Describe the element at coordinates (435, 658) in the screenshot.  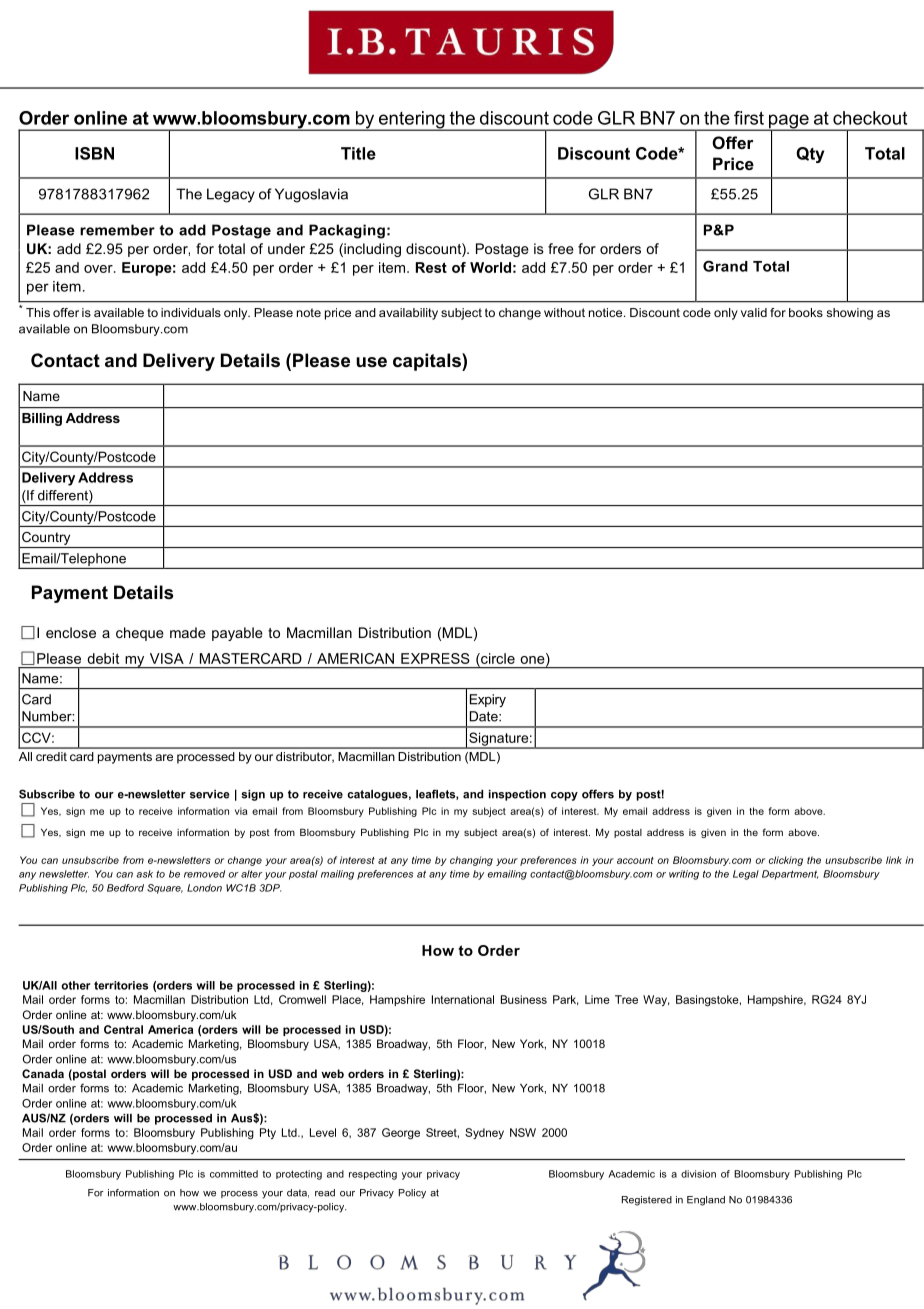
I see `EXPRESS` at that location.
